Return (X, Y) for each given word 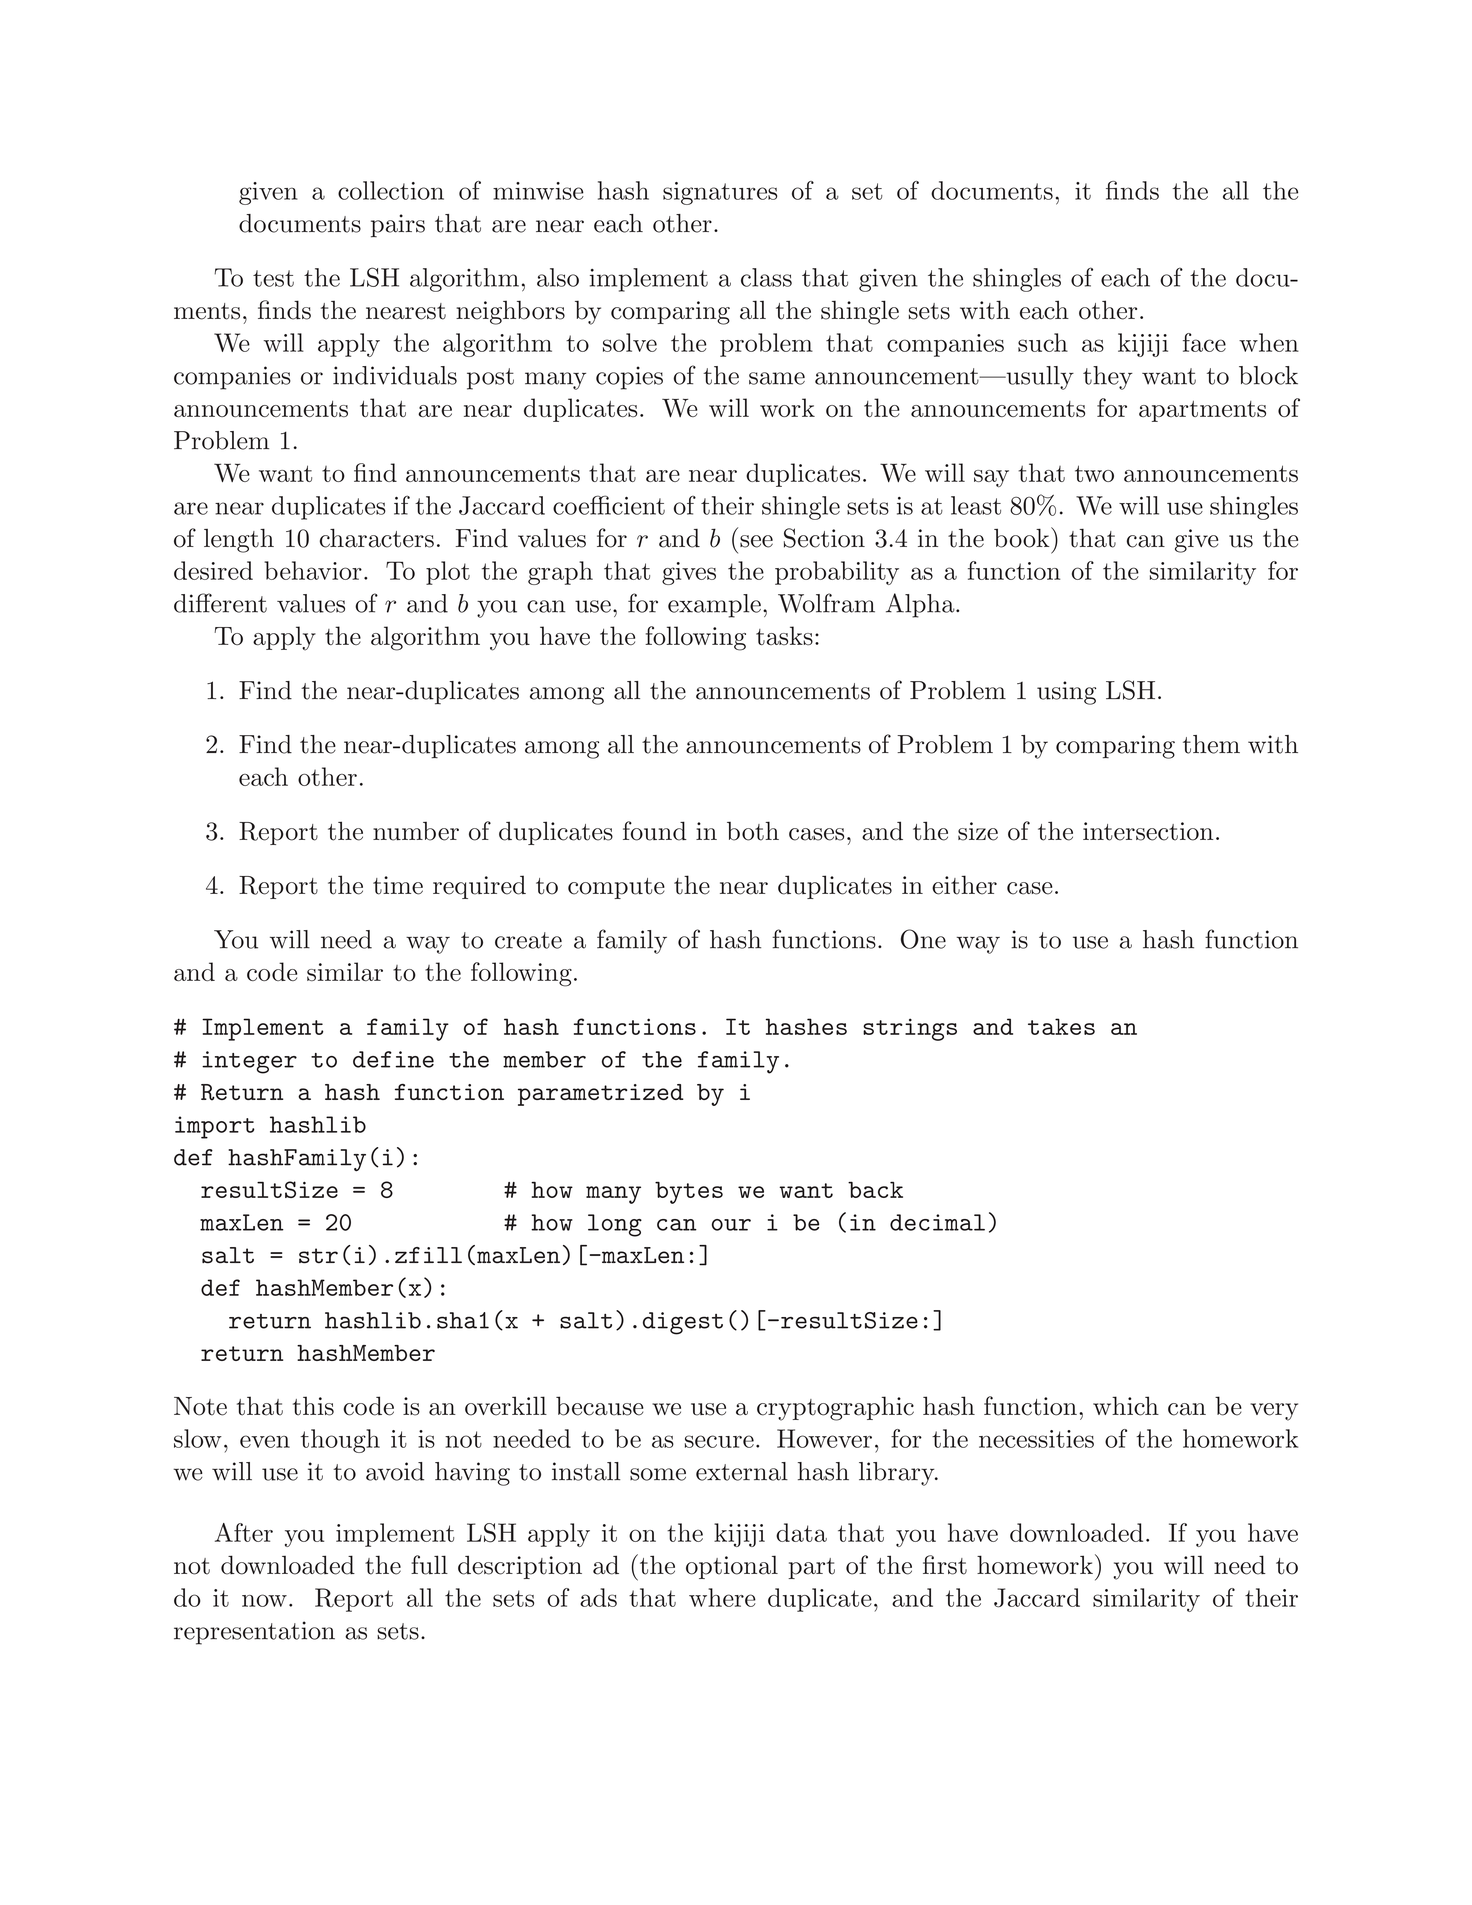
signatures (720, 193)
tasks (784, 635)
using (1066, 693)
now (264, 1600)
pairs (398, 226)
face (1204, 342)
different (220, 603)
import (215, 1127)
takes (1061, 1026)
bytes (689, 1193)
